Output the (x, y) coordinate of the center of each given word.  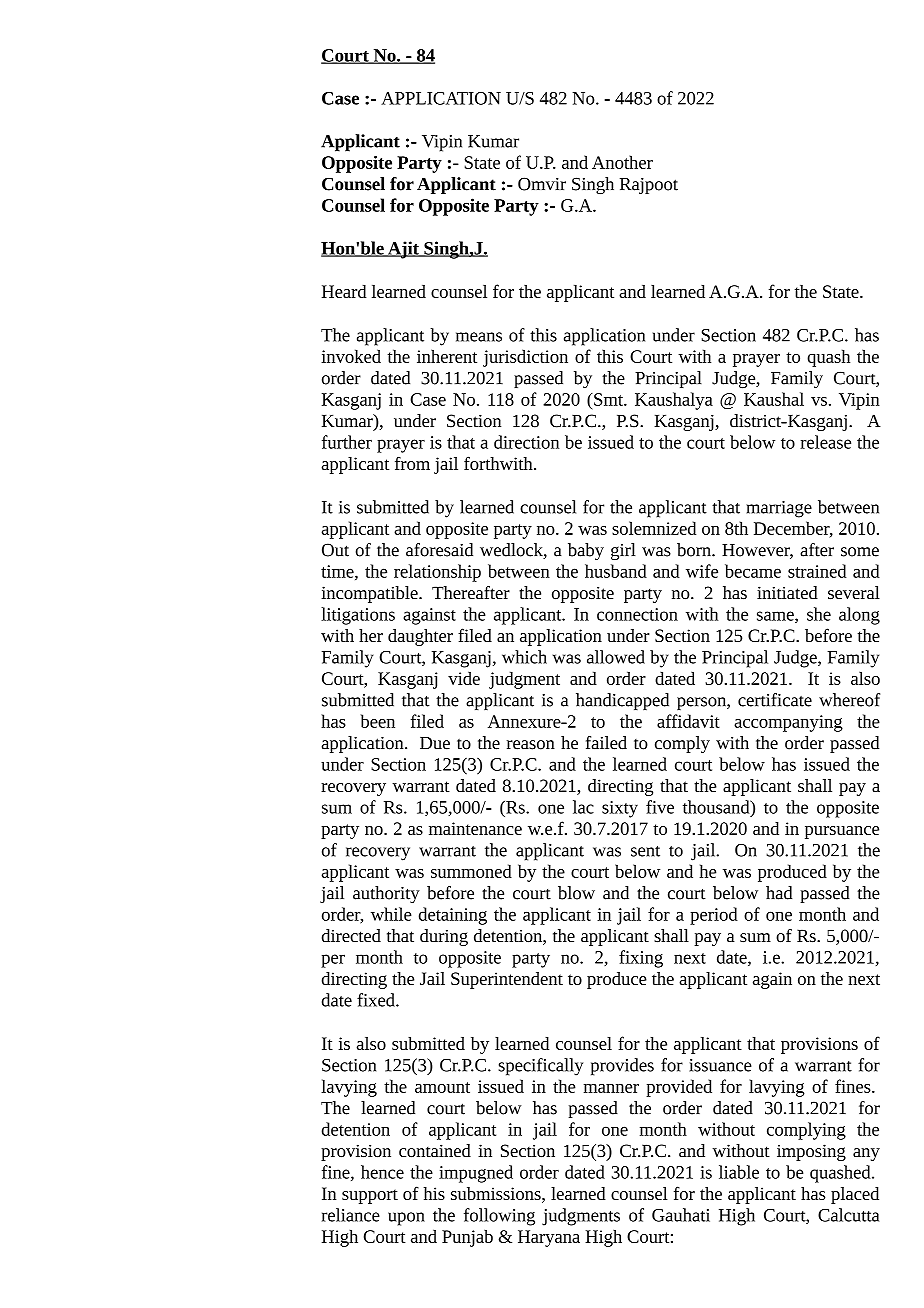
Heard (344, 291)
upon (406, 1219)
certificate (775, 700)
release (825, 442)
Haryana (549, 1238)
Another (622, 162)
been (378, 721)
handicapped (622, 701)
